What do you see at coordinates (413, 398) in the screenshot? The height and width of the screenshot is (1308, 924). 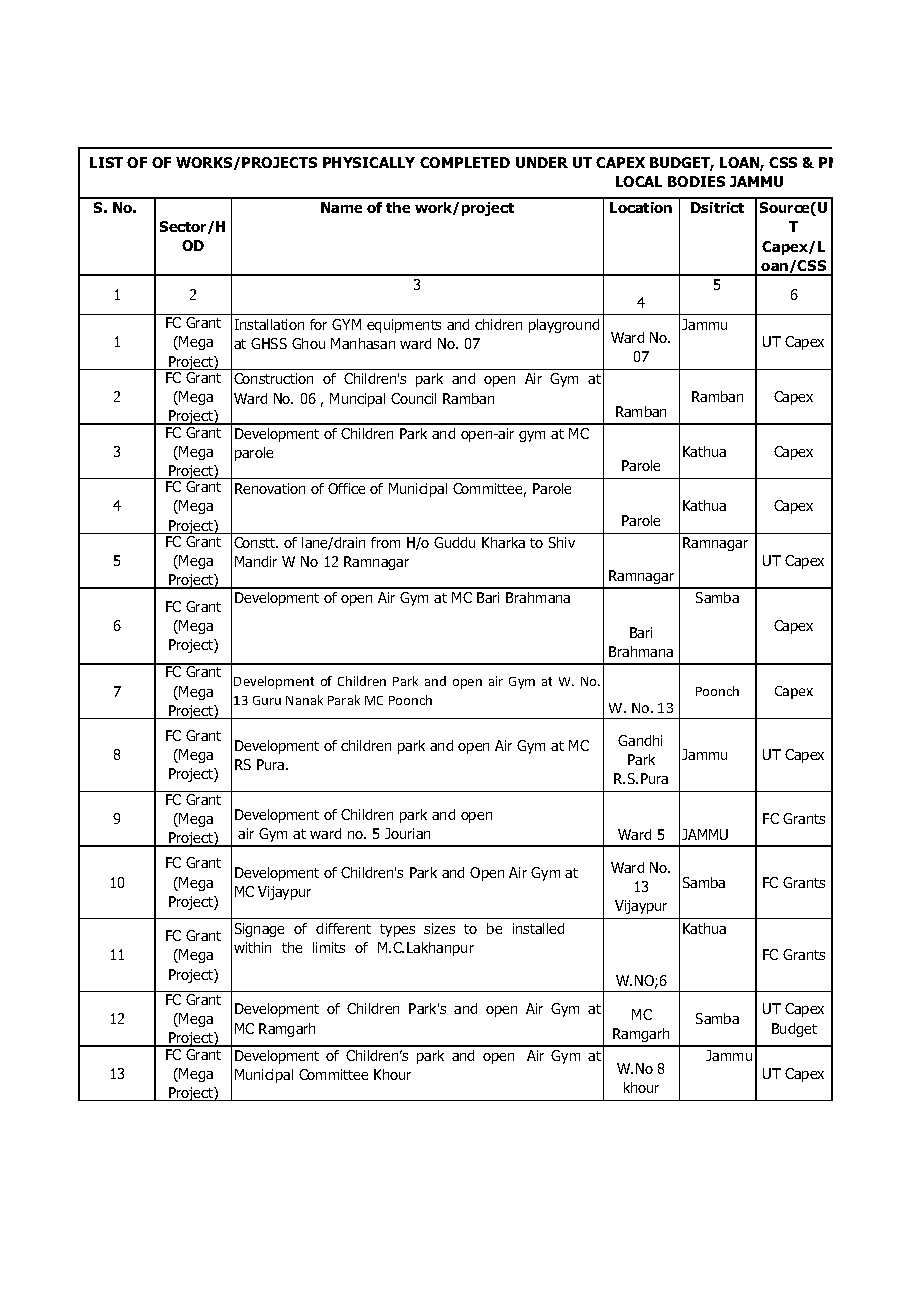 I see `Council` at bounding box center [413, 398].
